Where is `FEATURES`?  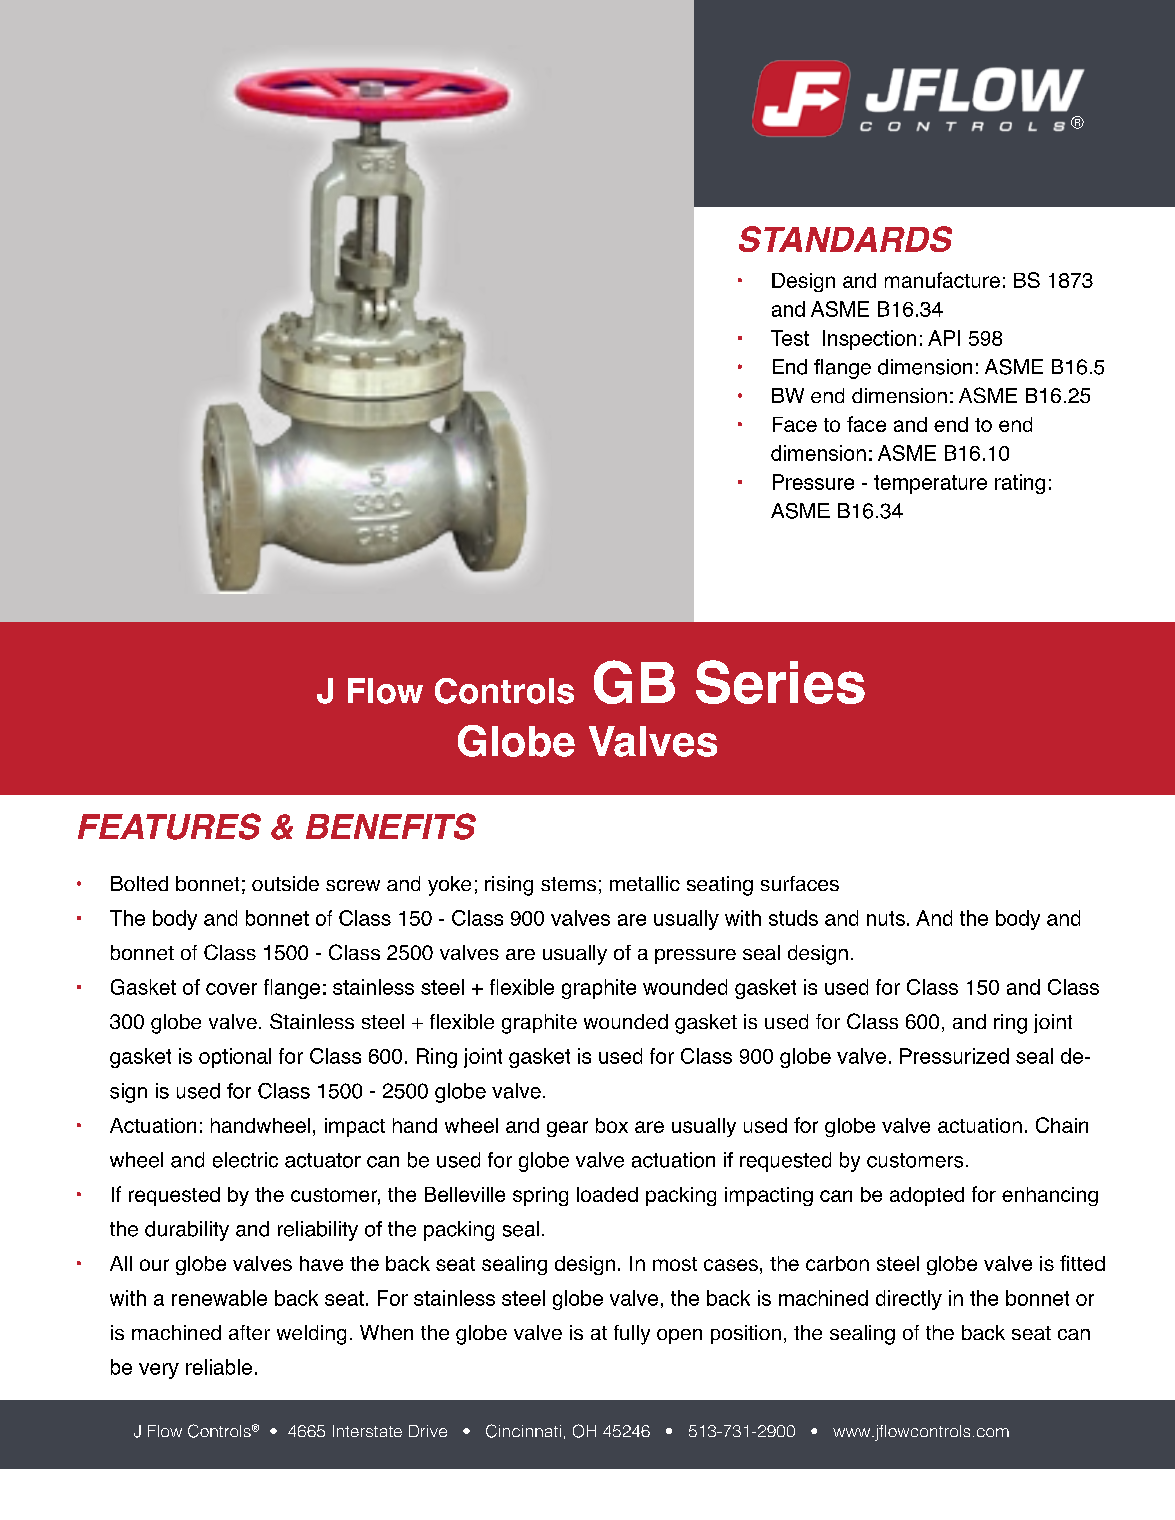
FEATURES is located at coordinates (169, 826).
